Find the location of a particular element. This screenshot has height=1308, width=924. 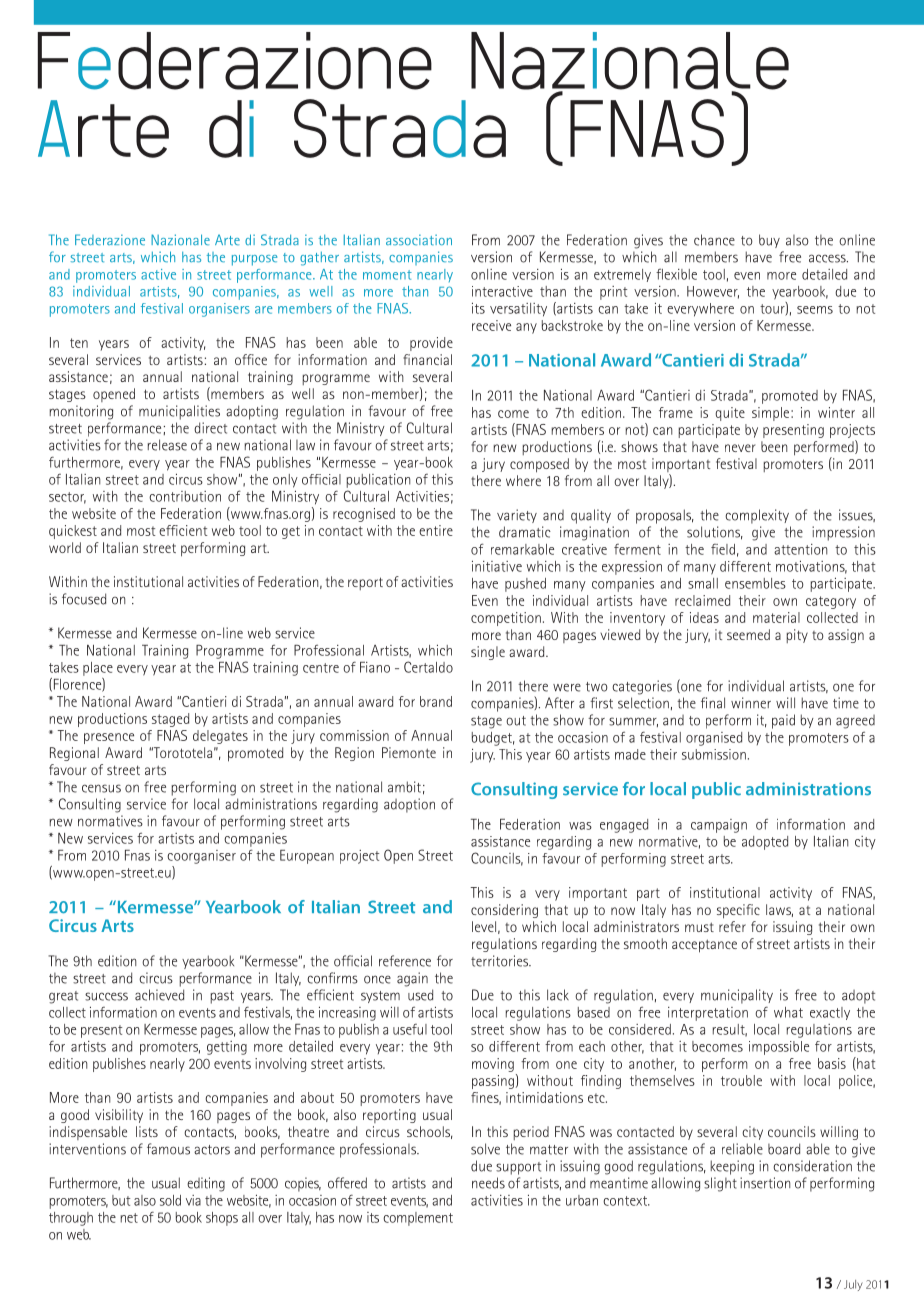

complexity is located at coordinates (757, 516).
